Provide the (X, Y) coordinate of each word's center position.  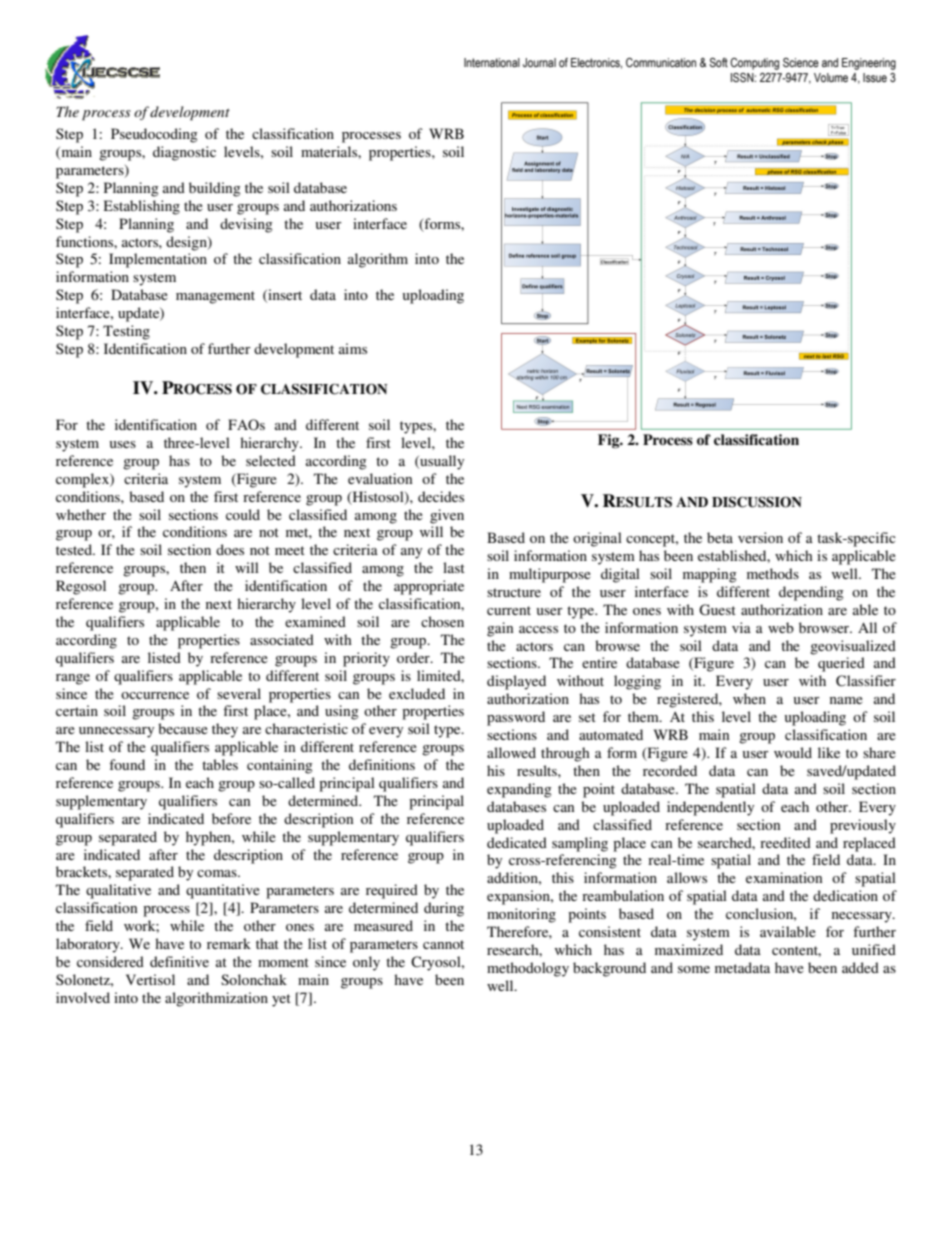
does (230, 549)
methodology (528, 969)
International (492, 62)
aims (353, 348)
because (183, 728)
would (793, 752)
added (860, 967)
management (215, 297)
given (447, 516)
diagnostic (184, 153)
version (760, 537)
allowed (511, 752)
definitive (179, 961)
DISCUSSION (757, 502)
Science (801, 62)
